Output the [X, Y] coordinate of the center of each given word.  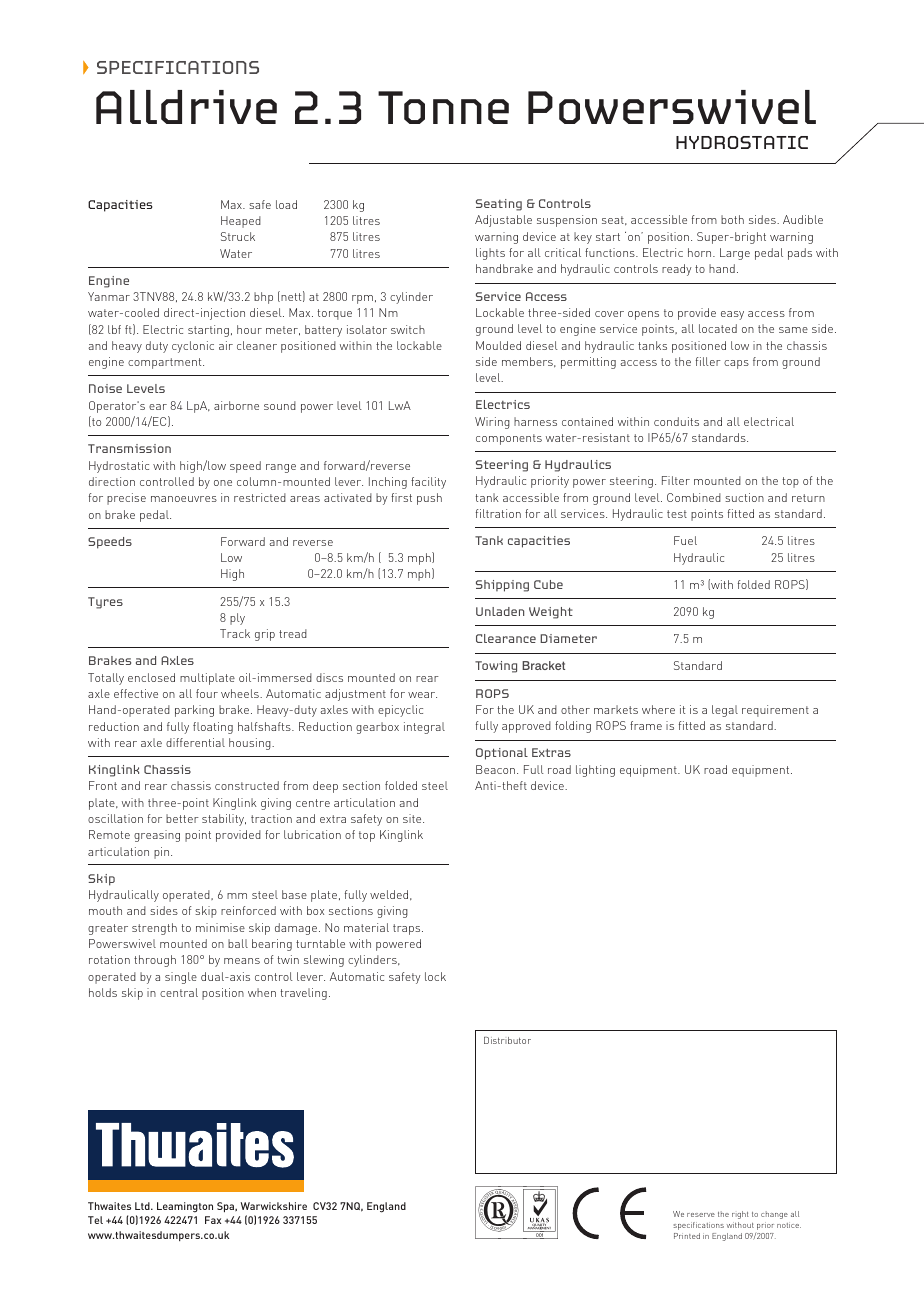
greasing [157, 836]
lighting [595, 771]
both [732, 219]
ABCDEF [516, 1212]
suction [744, 497]
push [429, 499]
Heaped [241, 222]
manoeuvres [184, 499]
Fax [213, 1220]
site [413, 818]
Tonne [443, 107]
